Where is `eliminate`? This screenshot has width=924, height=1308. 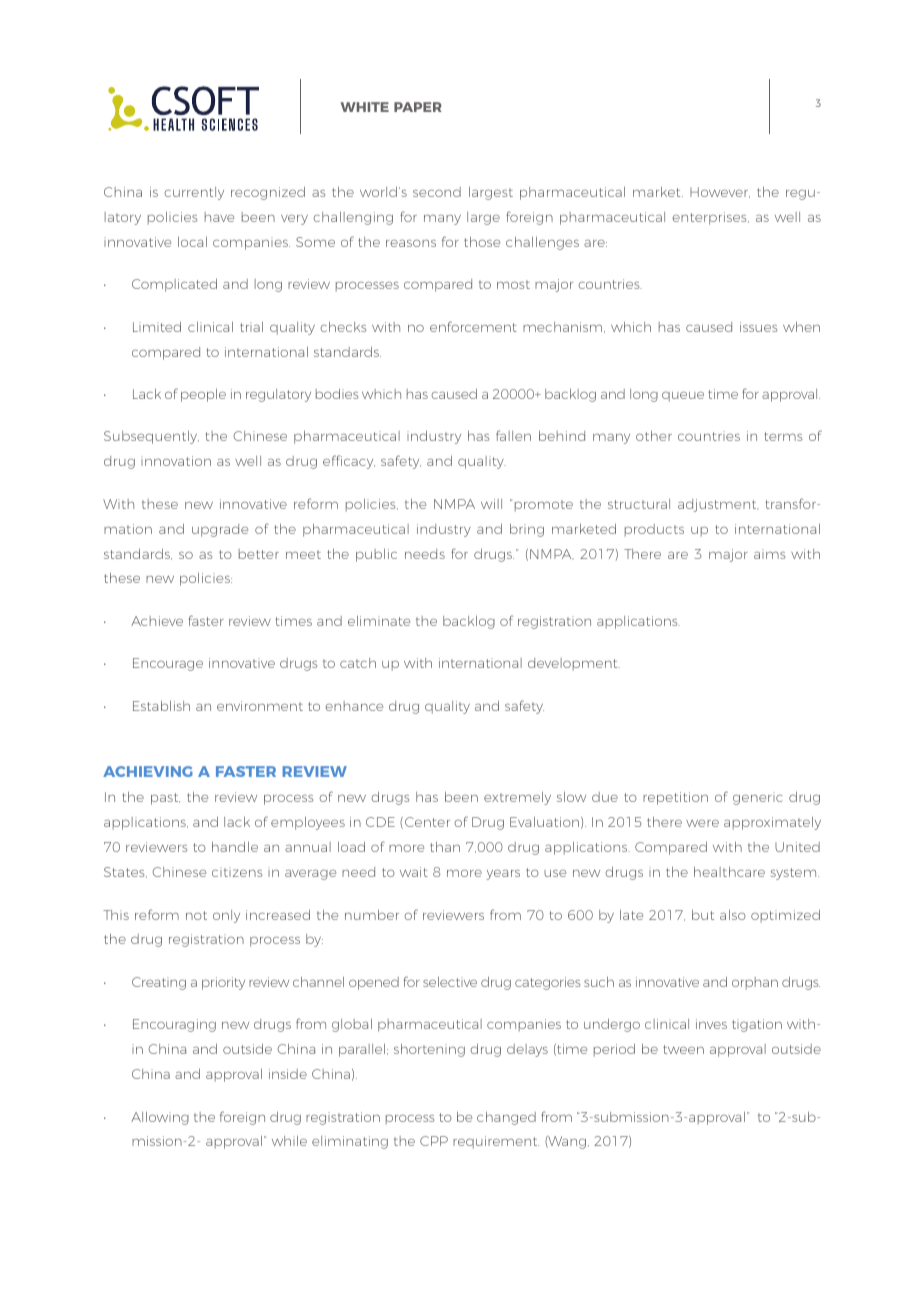
eliminate is located at coordinates (379, 621).
